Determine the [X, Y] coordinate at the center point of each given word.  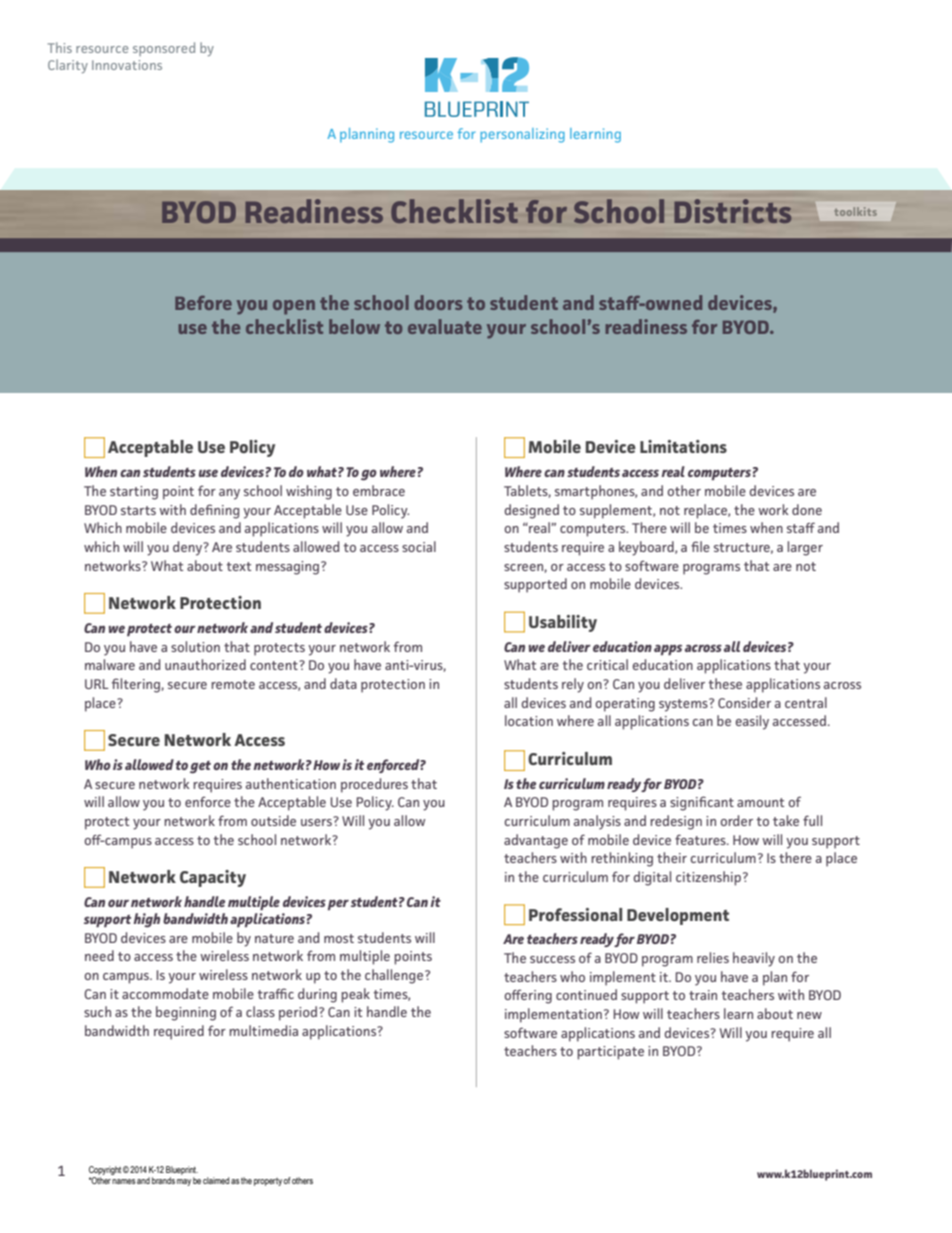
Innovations [127, 65]
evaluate [445, 326]
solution [195, 646]
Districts [732, 211]
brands [163, 1180]
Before [203, 303]
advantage [536, 841]
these [725, 683]
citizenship [708, 878]
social [419, 546]
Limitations [683, 446]
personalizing [522, 135]
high [146, 920]
